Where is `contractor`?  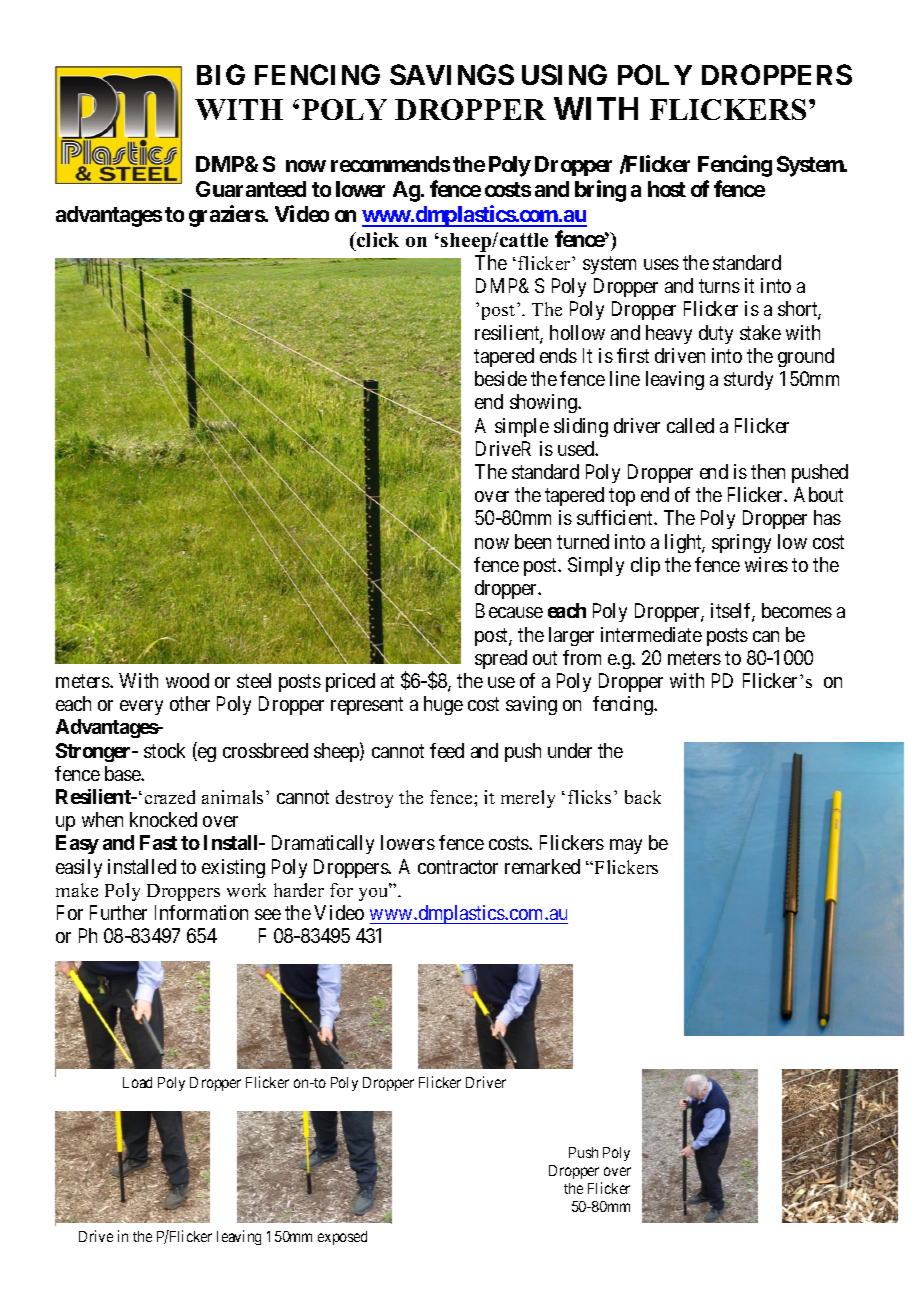 contractor is located at coordinates (458, 867).
